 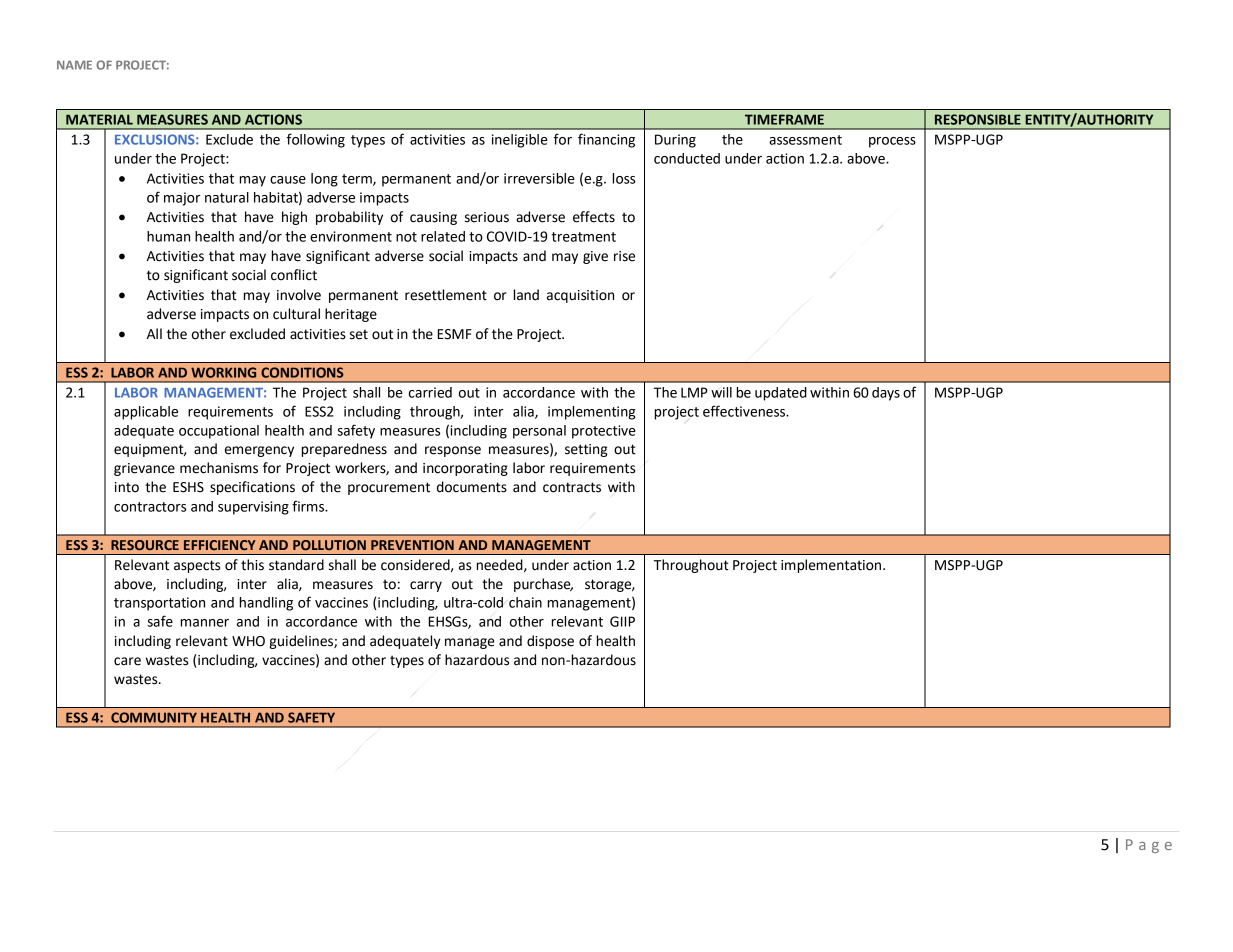 What do you see at coordinates (583, 237) in the document?
I see `treatment` at bounding box center [583, 237].
